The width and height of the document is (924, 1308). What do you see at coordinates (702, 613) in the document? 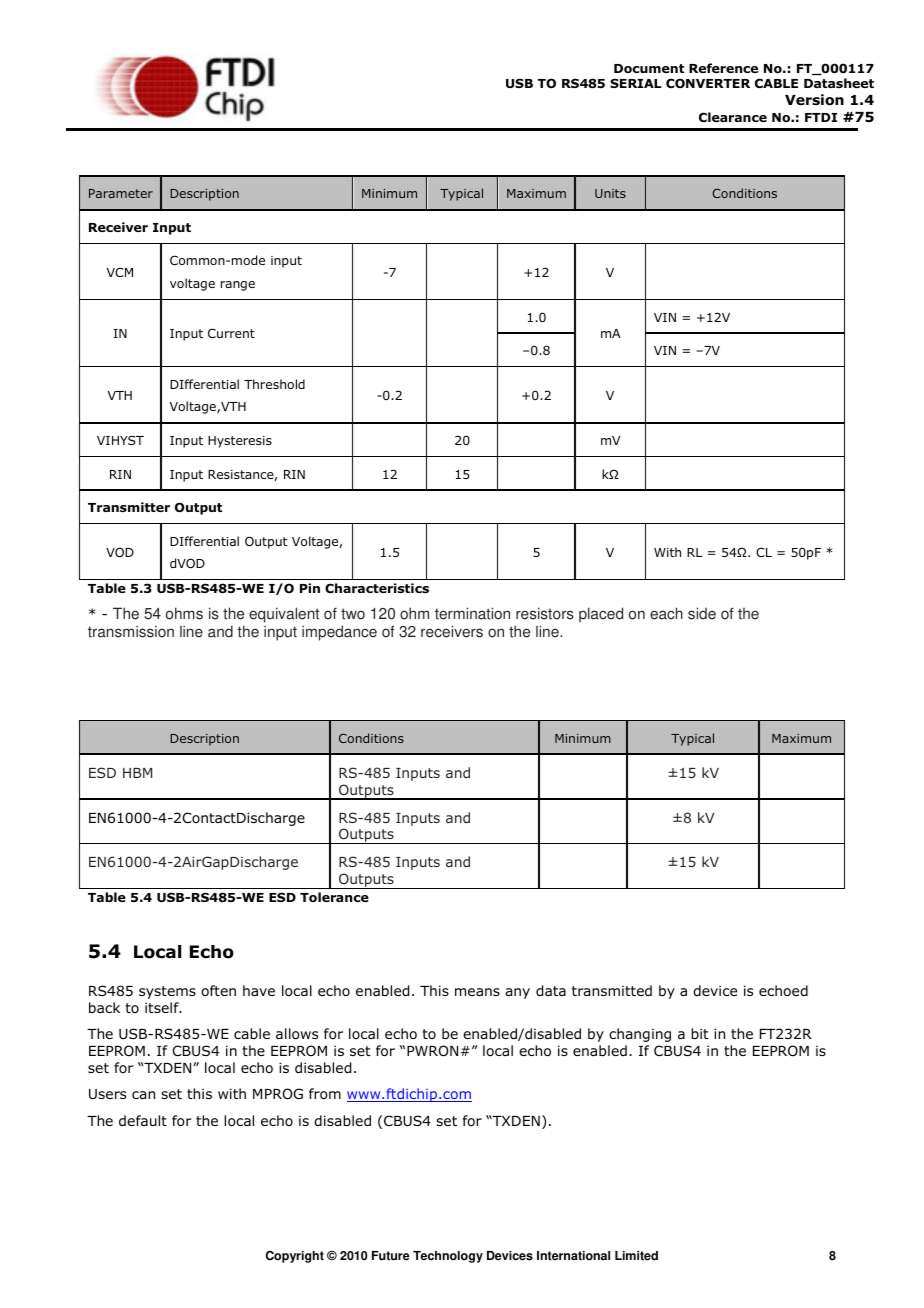
I see `side` at bounding box center [702, 613].
